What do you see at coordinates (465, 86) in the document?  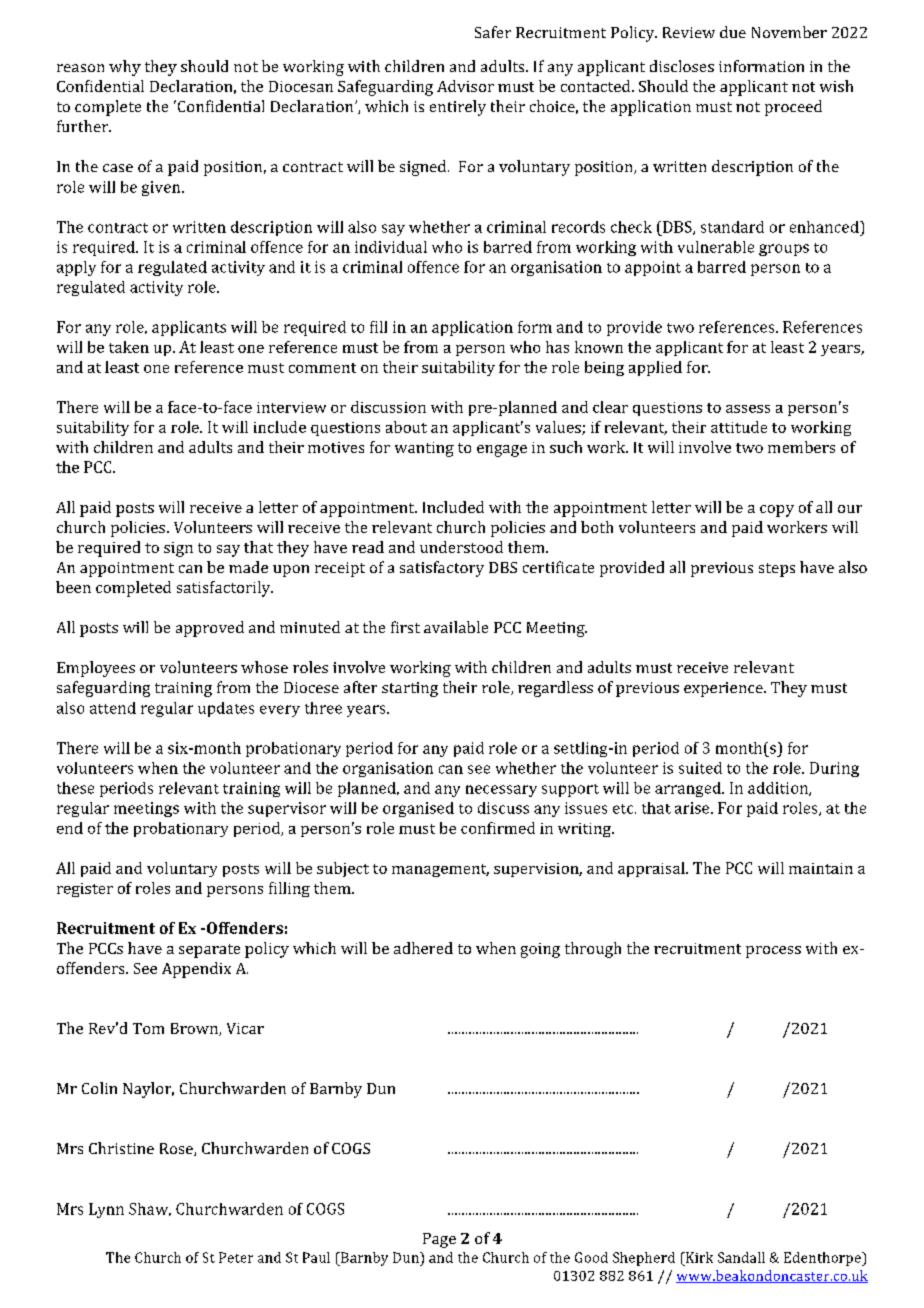 I see `Advisor` at bounding box center [465, 86].
